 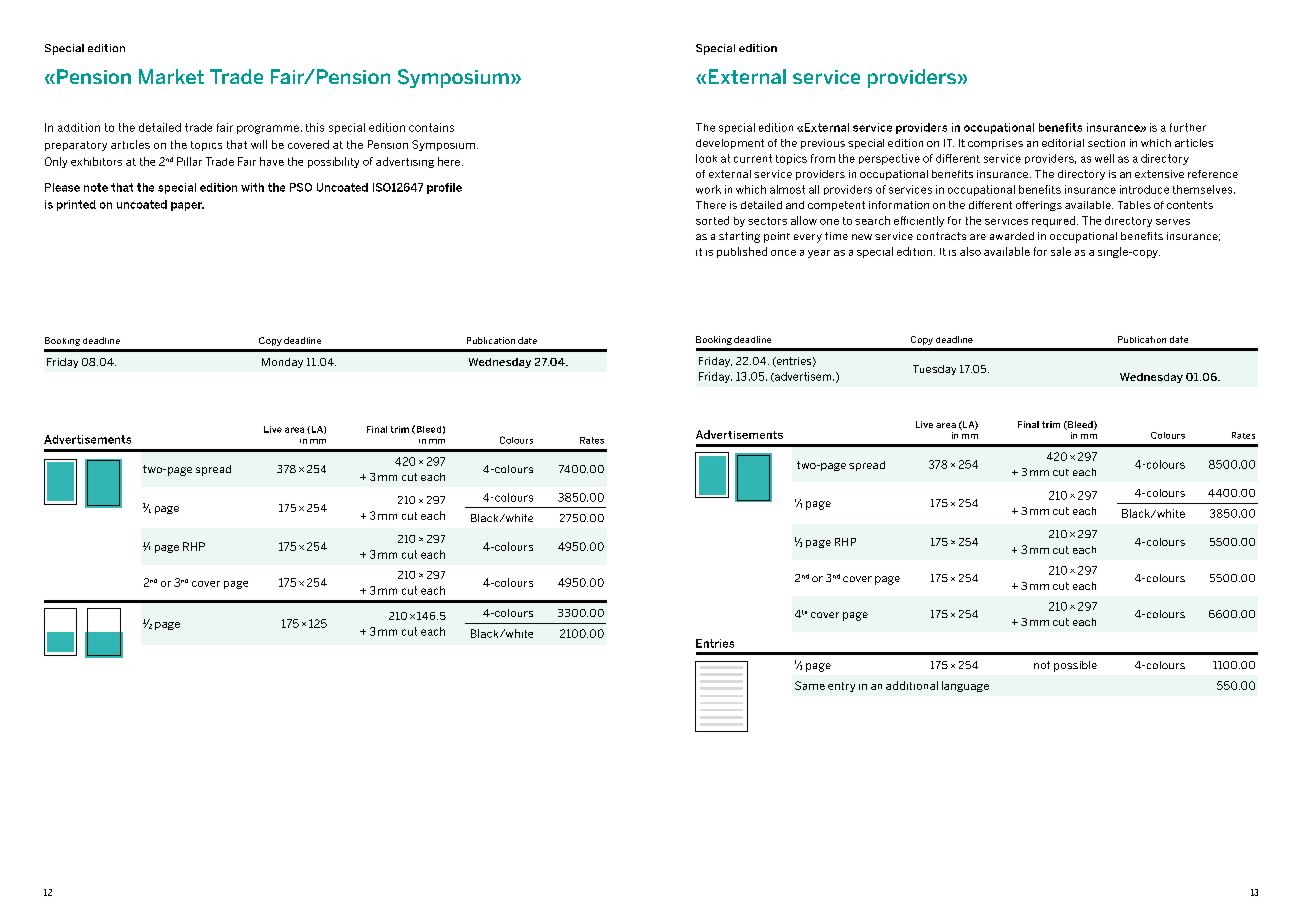 I want to click on Market, so click(x=171, y=76).
